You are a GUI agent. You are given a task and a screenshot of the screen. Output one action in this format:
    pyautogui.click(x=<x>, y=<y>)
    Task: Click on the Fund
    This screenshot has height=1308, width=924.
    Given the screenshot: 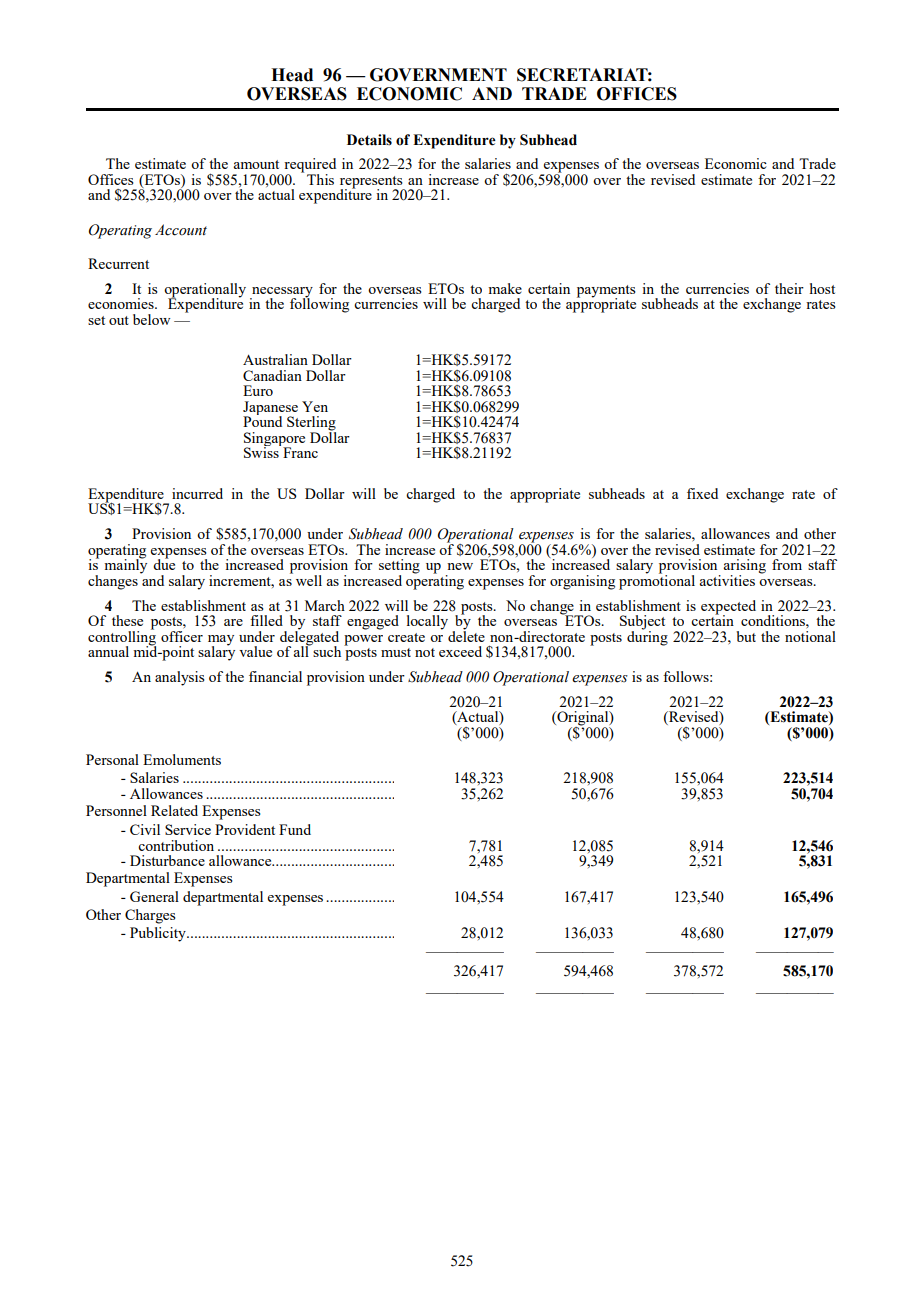 What is the action you would take?
    pyautogui.click(x=295, y=829)
